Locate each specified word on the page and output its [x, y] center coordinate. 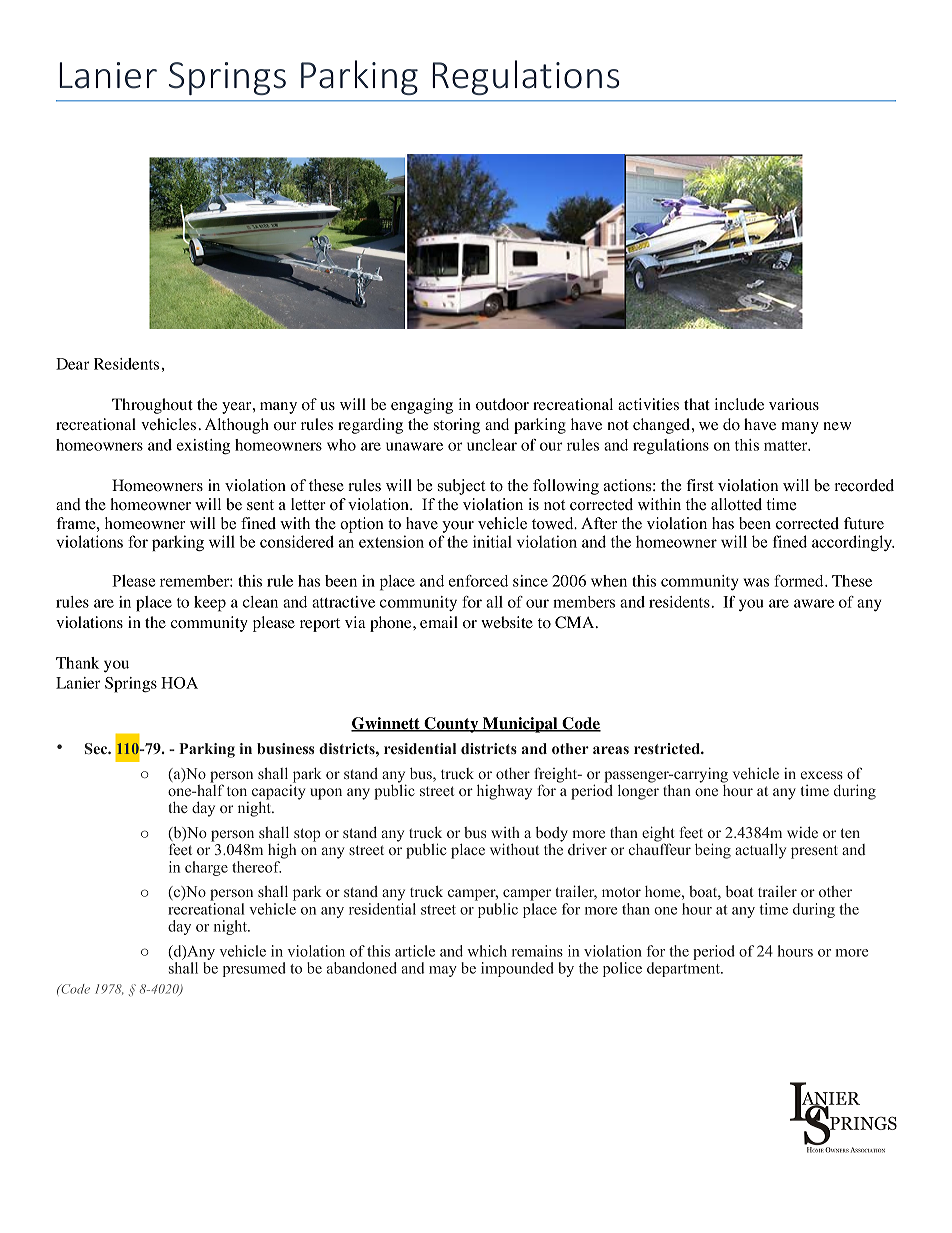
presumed [254, 969]
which [487, 951]
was [756, 582]
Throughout [152, 406]
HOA [179, 683]
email [439, 622]
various [794, 404]
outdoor [502, 404]
